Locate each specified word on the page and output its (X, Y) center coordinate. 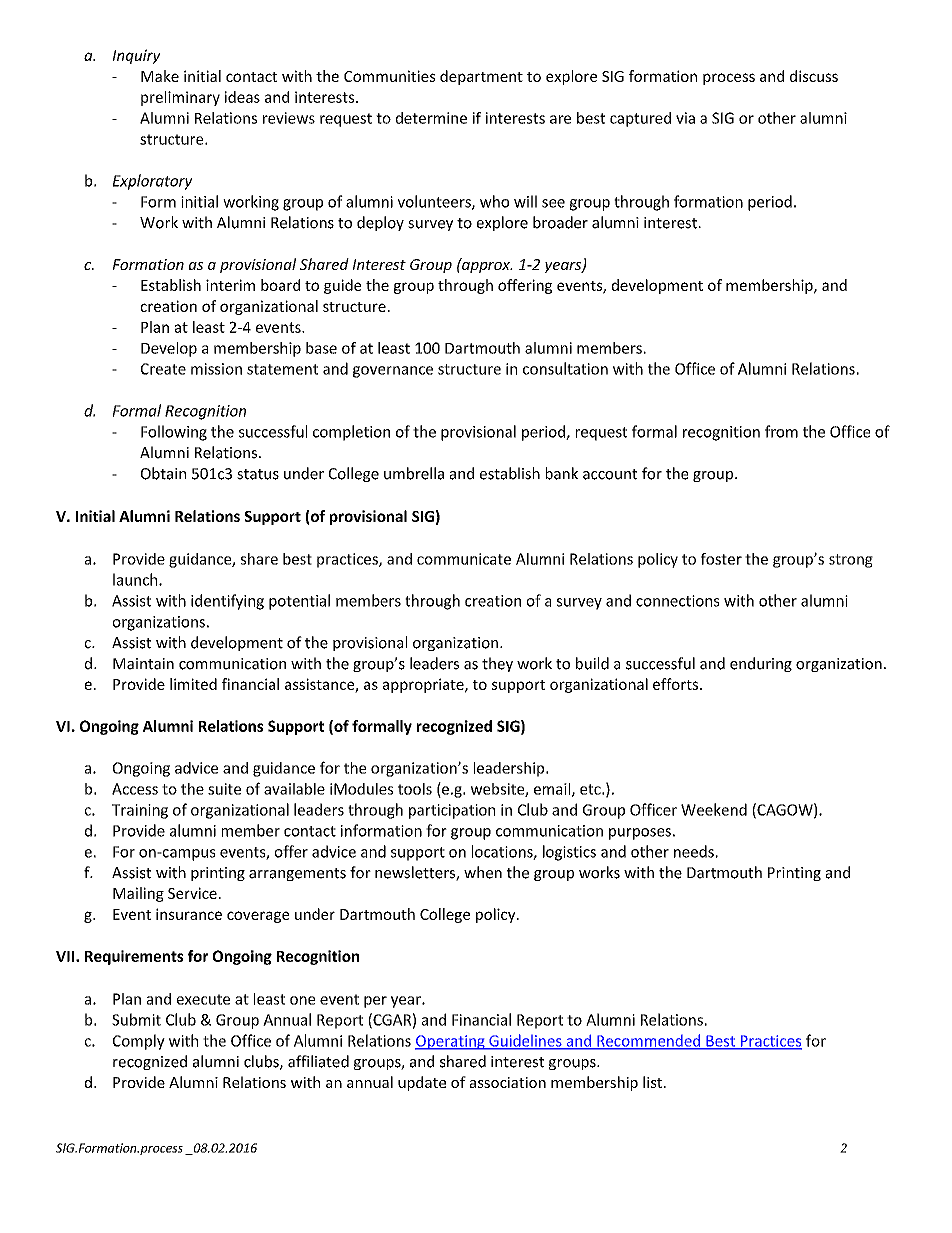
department (481, 77)
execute (203, 999)
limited (193, 684)
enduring (761, 664)
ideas (242, 97)
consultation (565, 368)
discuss (814, 76)
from (781, 431)
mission (216, 369)
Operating (451, 1042)
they (497, 664)
